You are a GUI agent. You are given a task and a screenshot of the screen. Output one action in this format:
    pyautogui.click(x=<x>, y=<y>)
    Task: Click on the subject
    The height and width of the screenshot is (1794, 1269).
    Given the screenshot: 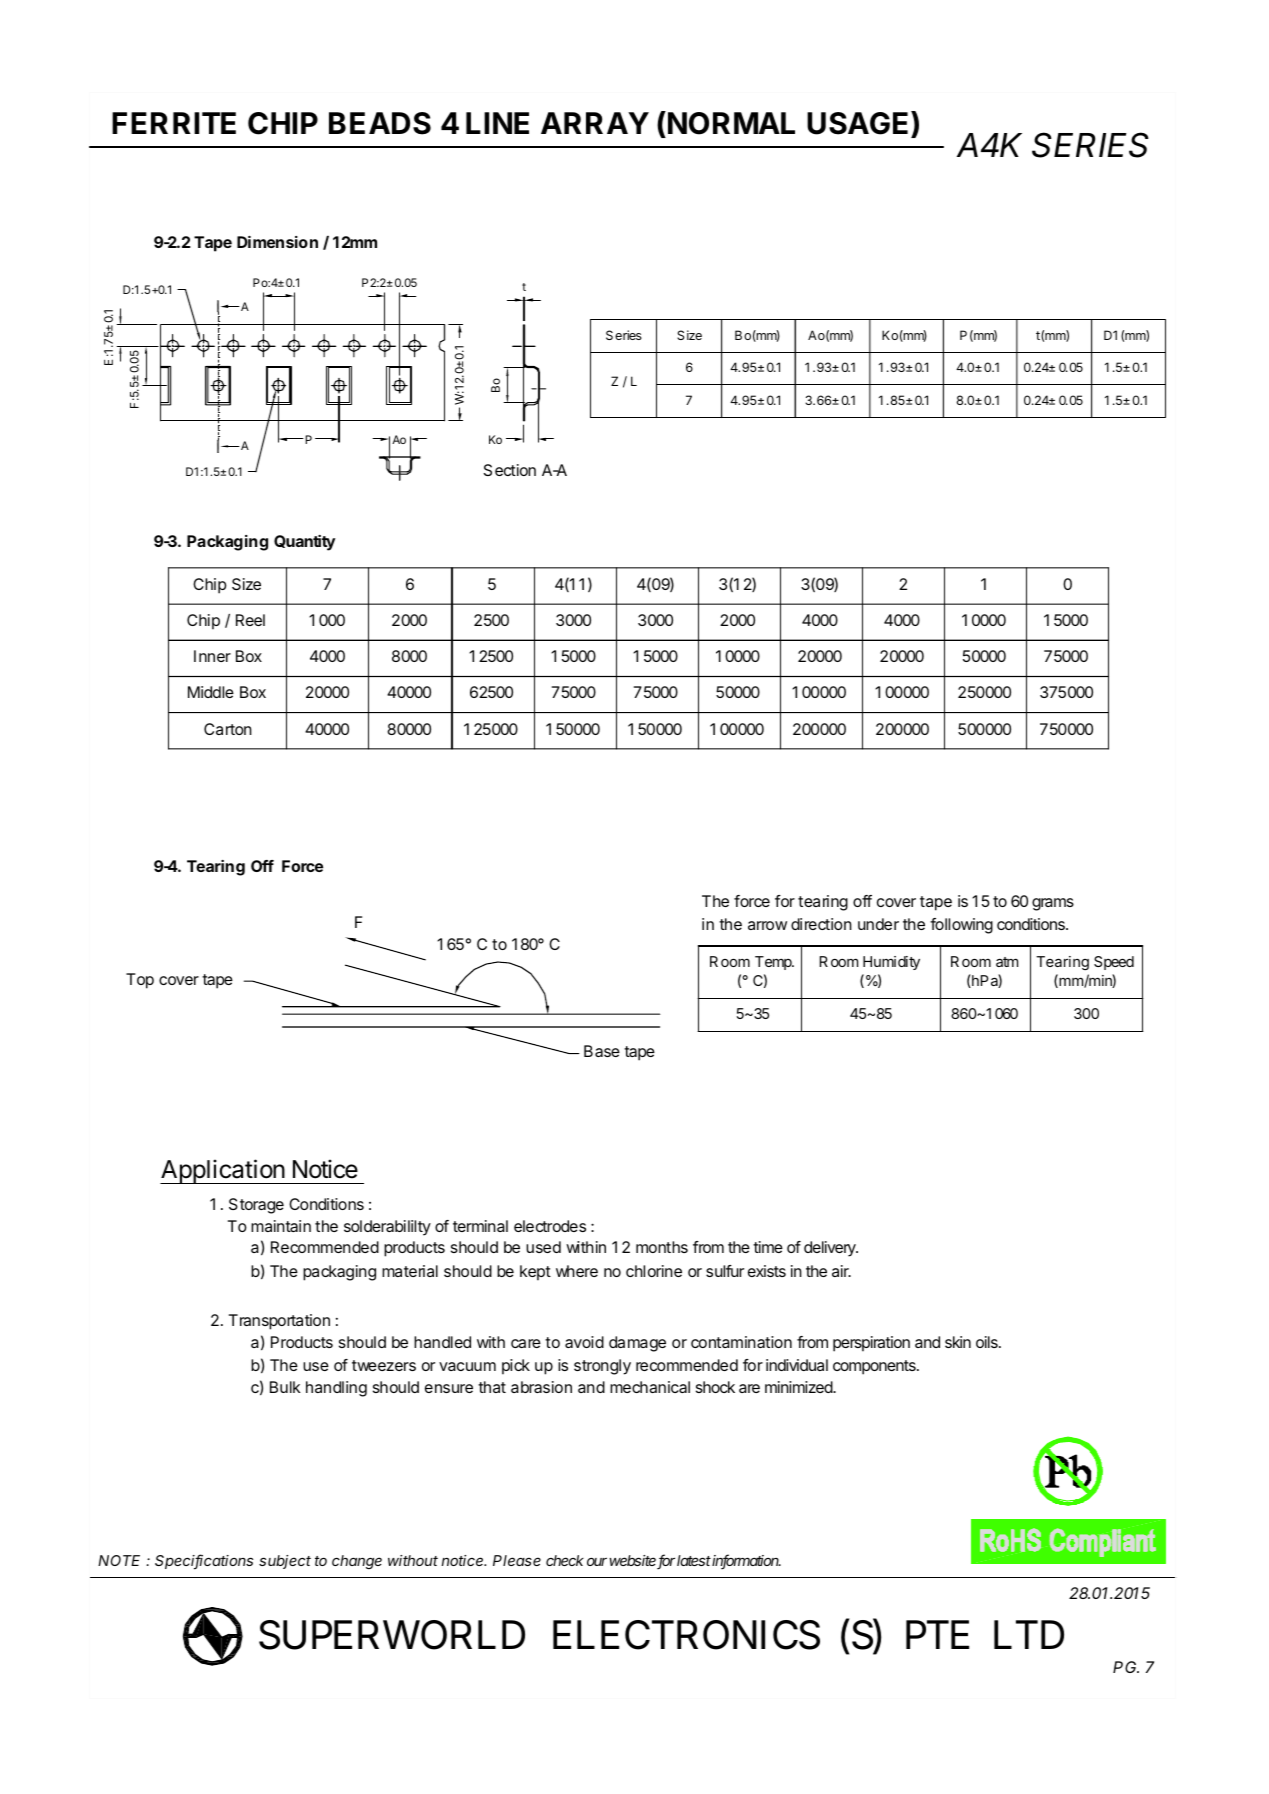 What is the action you would take?
    pyautogui.click(x=285, y=1562)
